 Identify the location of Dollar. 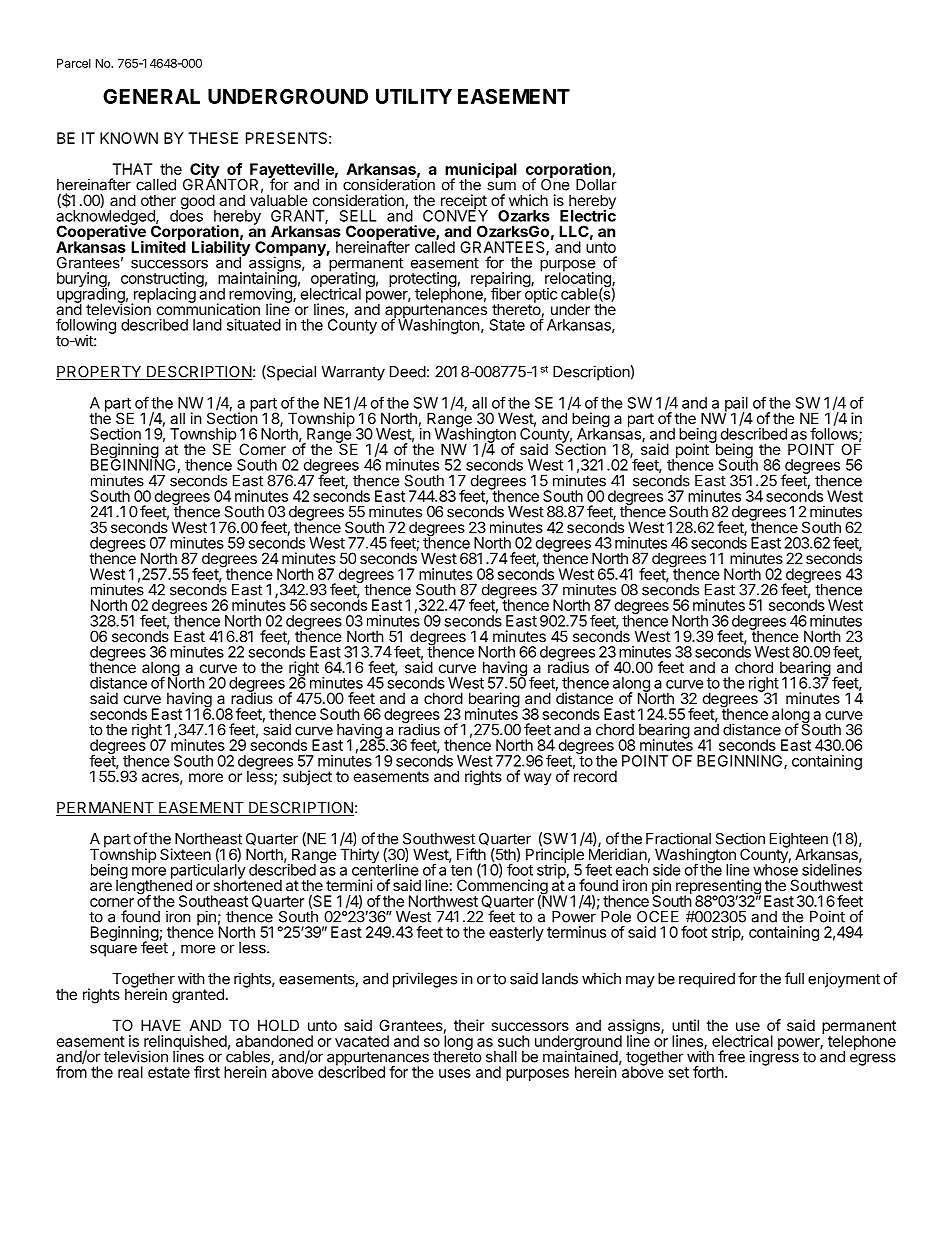
(596, 184).
